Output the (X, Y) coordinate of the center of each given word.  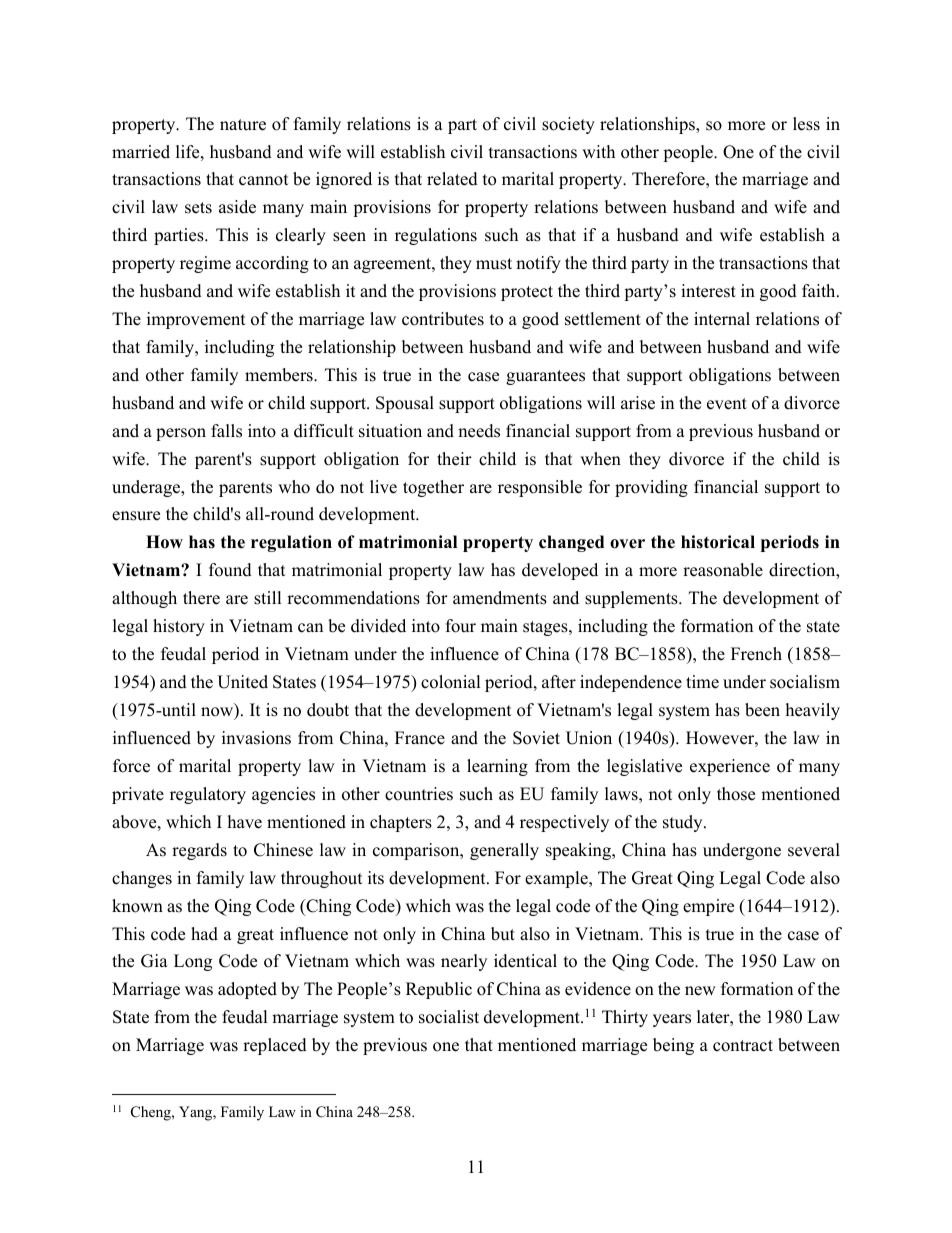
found (230, 570)
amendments (500, 598)
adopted (247, 990)
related (452, 179)
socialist (449, 1017)
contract (743, 1046)
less (806, 124)
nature (243, 125)
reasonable (723, 570)
